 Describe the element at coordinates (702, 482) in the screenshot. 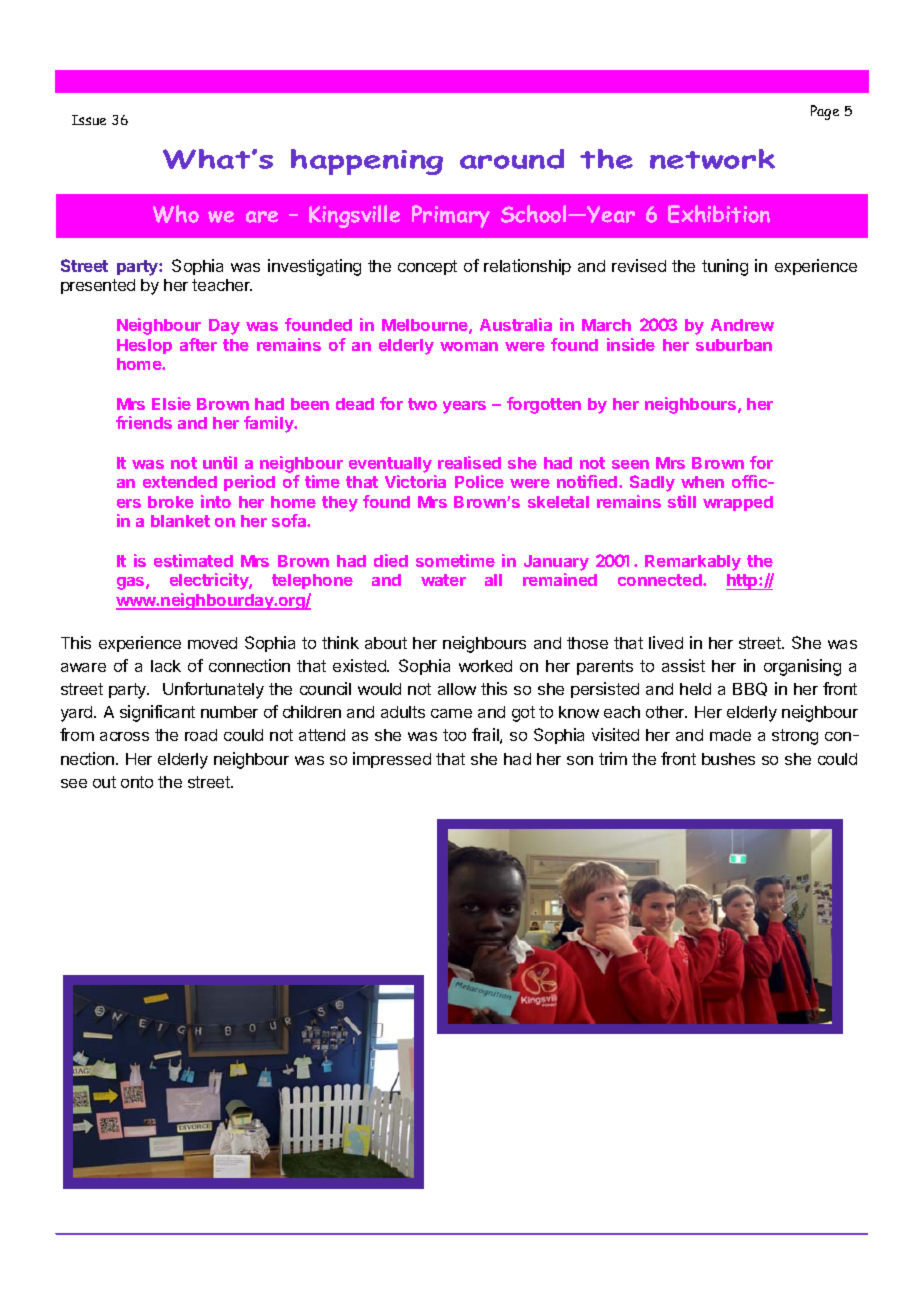

I see `when` at that location.
